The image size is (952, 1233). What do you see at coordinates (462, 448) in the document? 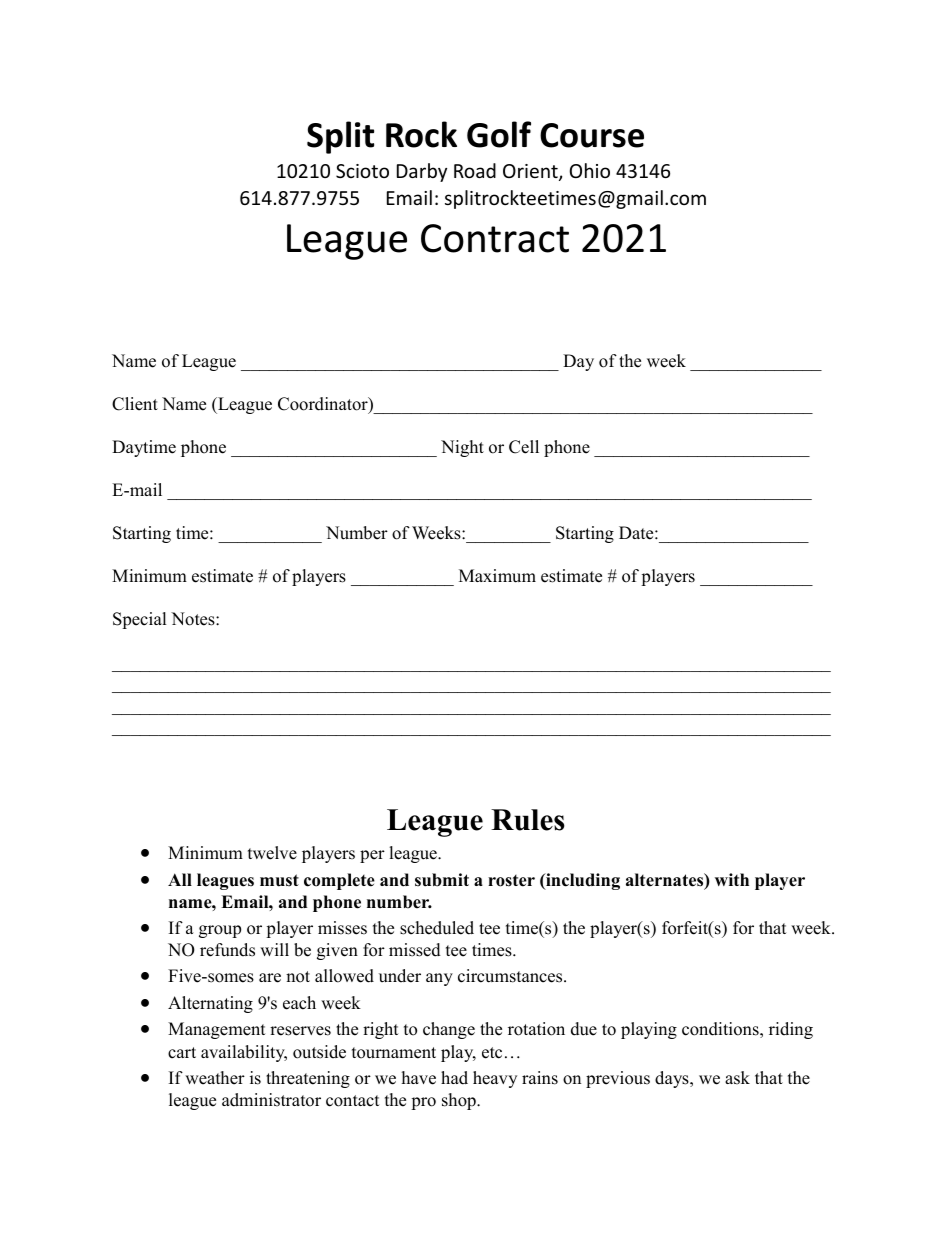
I see `Night` at bounding box center [462, 448].
